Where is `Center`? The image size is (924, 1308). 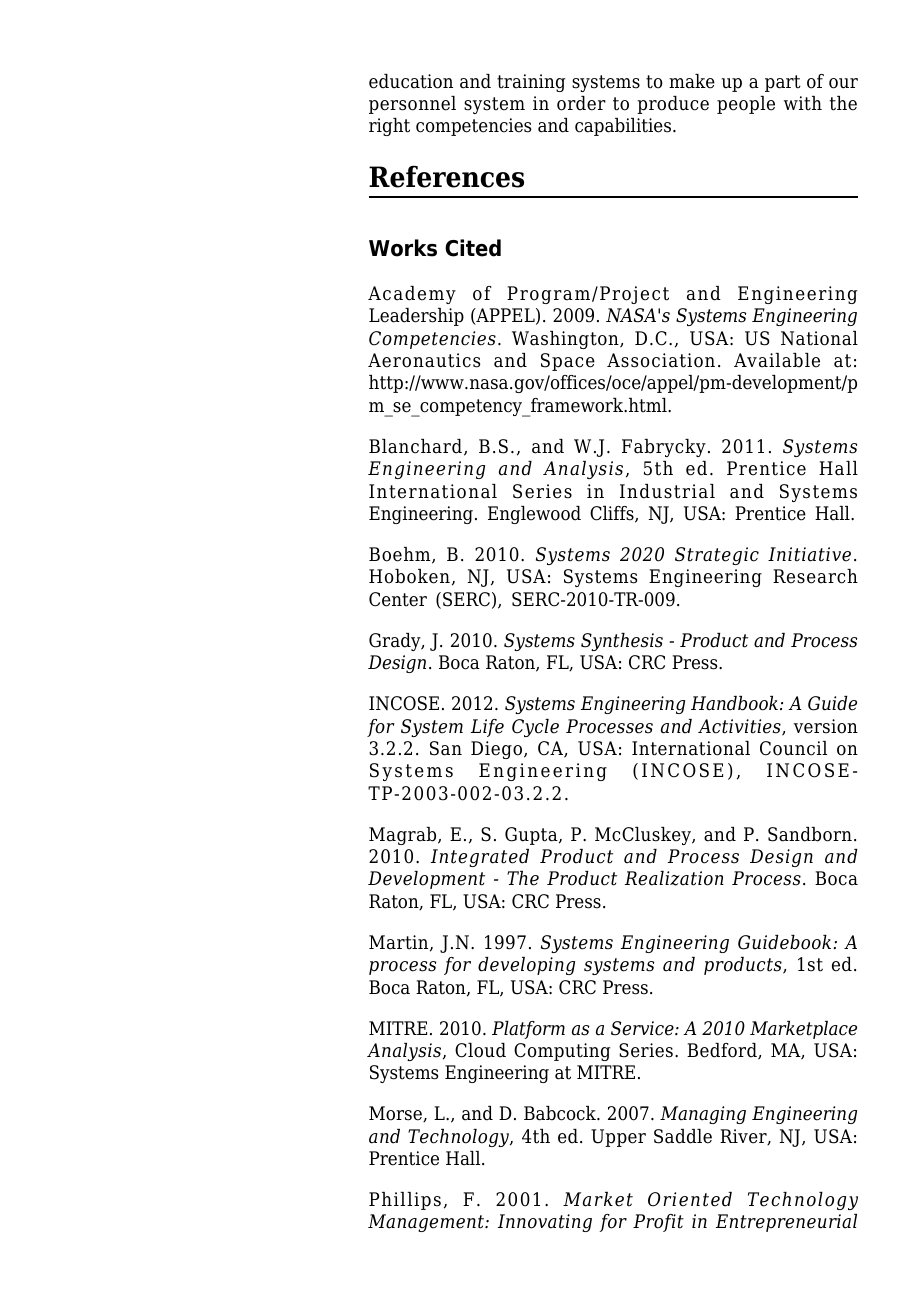 Center is located at coordinates (398, 599).
